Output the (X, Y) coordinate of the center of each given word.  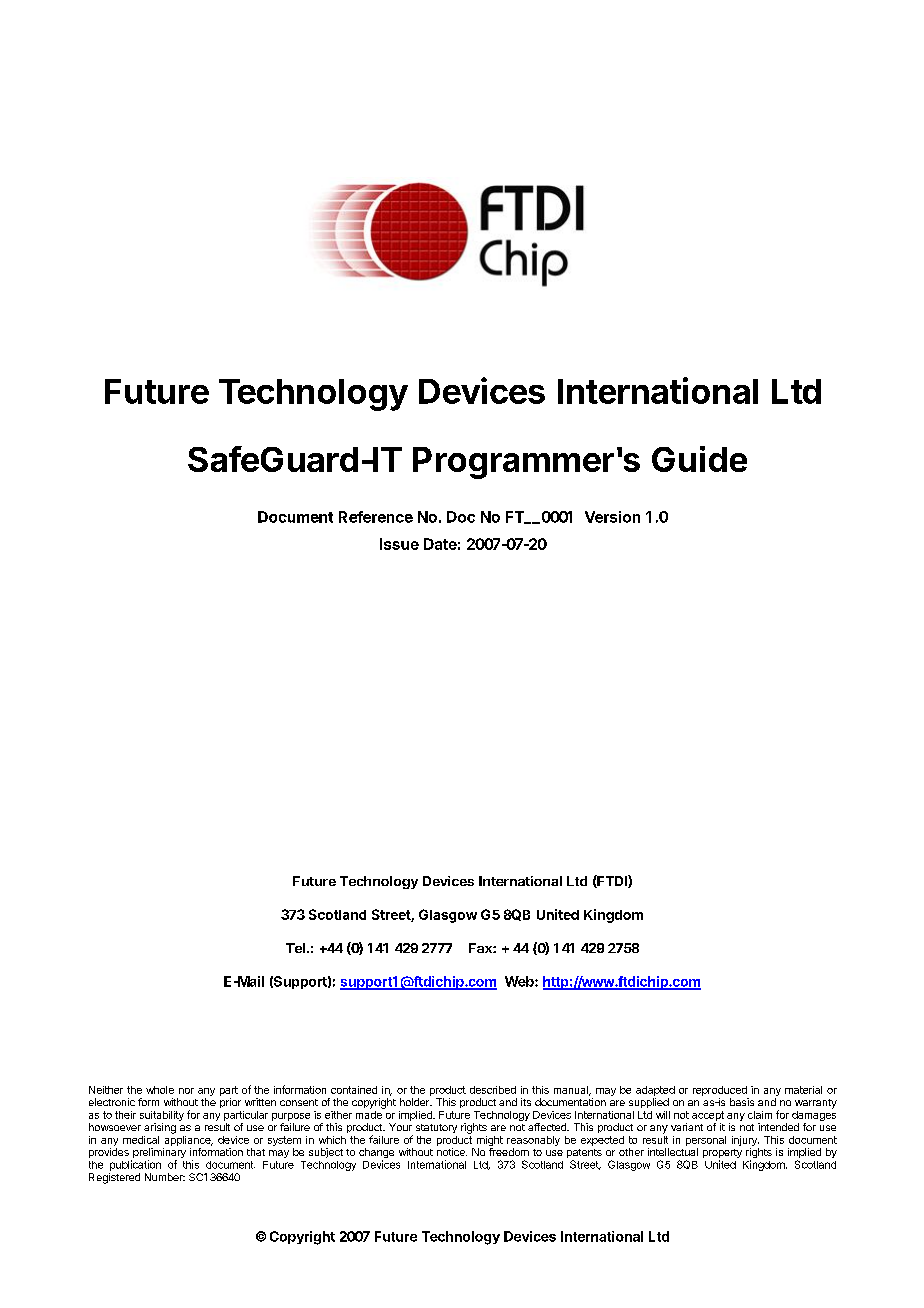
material (803, 1090)
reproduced (720, 1091)
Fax (481, 948)
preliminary (158, 1154)
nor (186, 1091)
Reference (376, 517)
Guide (699, 459)
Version (612, 517)
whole (160, 1090)
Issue (399, 544)
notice (452, 1152)
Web (520, 981)
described (493, 1090)
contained (354, 1090)
